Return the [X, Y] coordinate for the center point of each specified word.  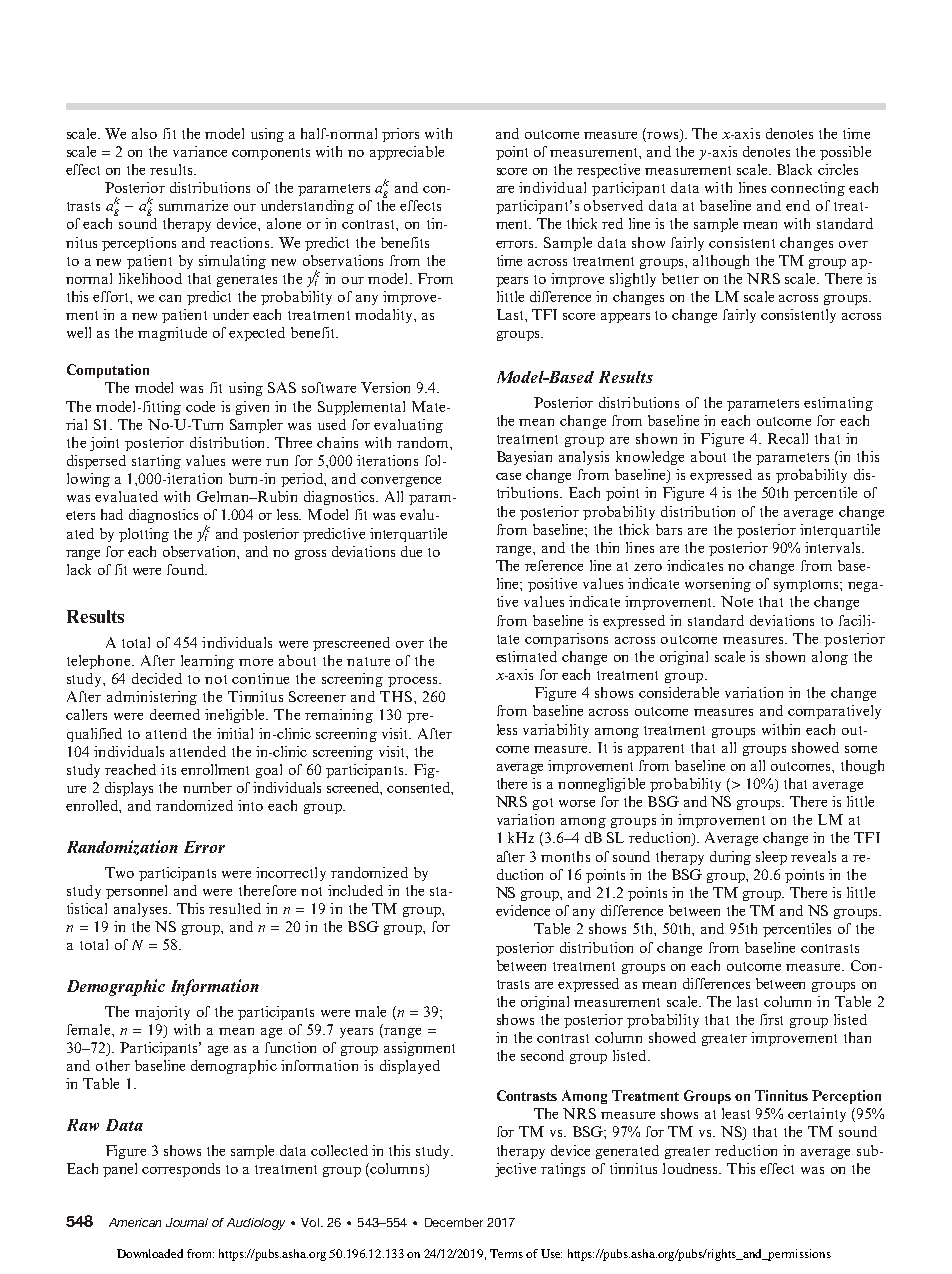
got [543, 804]
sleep [771, 858]
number [207, 787]
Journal [187, 1222]
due [411, 551]
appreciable [407, 153]
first [771, 1019]
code [200, 406]
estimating [838, 404]
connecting [808, 189]
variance [200, 151]
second [542, 1055]
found [187, 569]
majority [162, 1013]
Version [385, 387]
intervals [834, 547]
